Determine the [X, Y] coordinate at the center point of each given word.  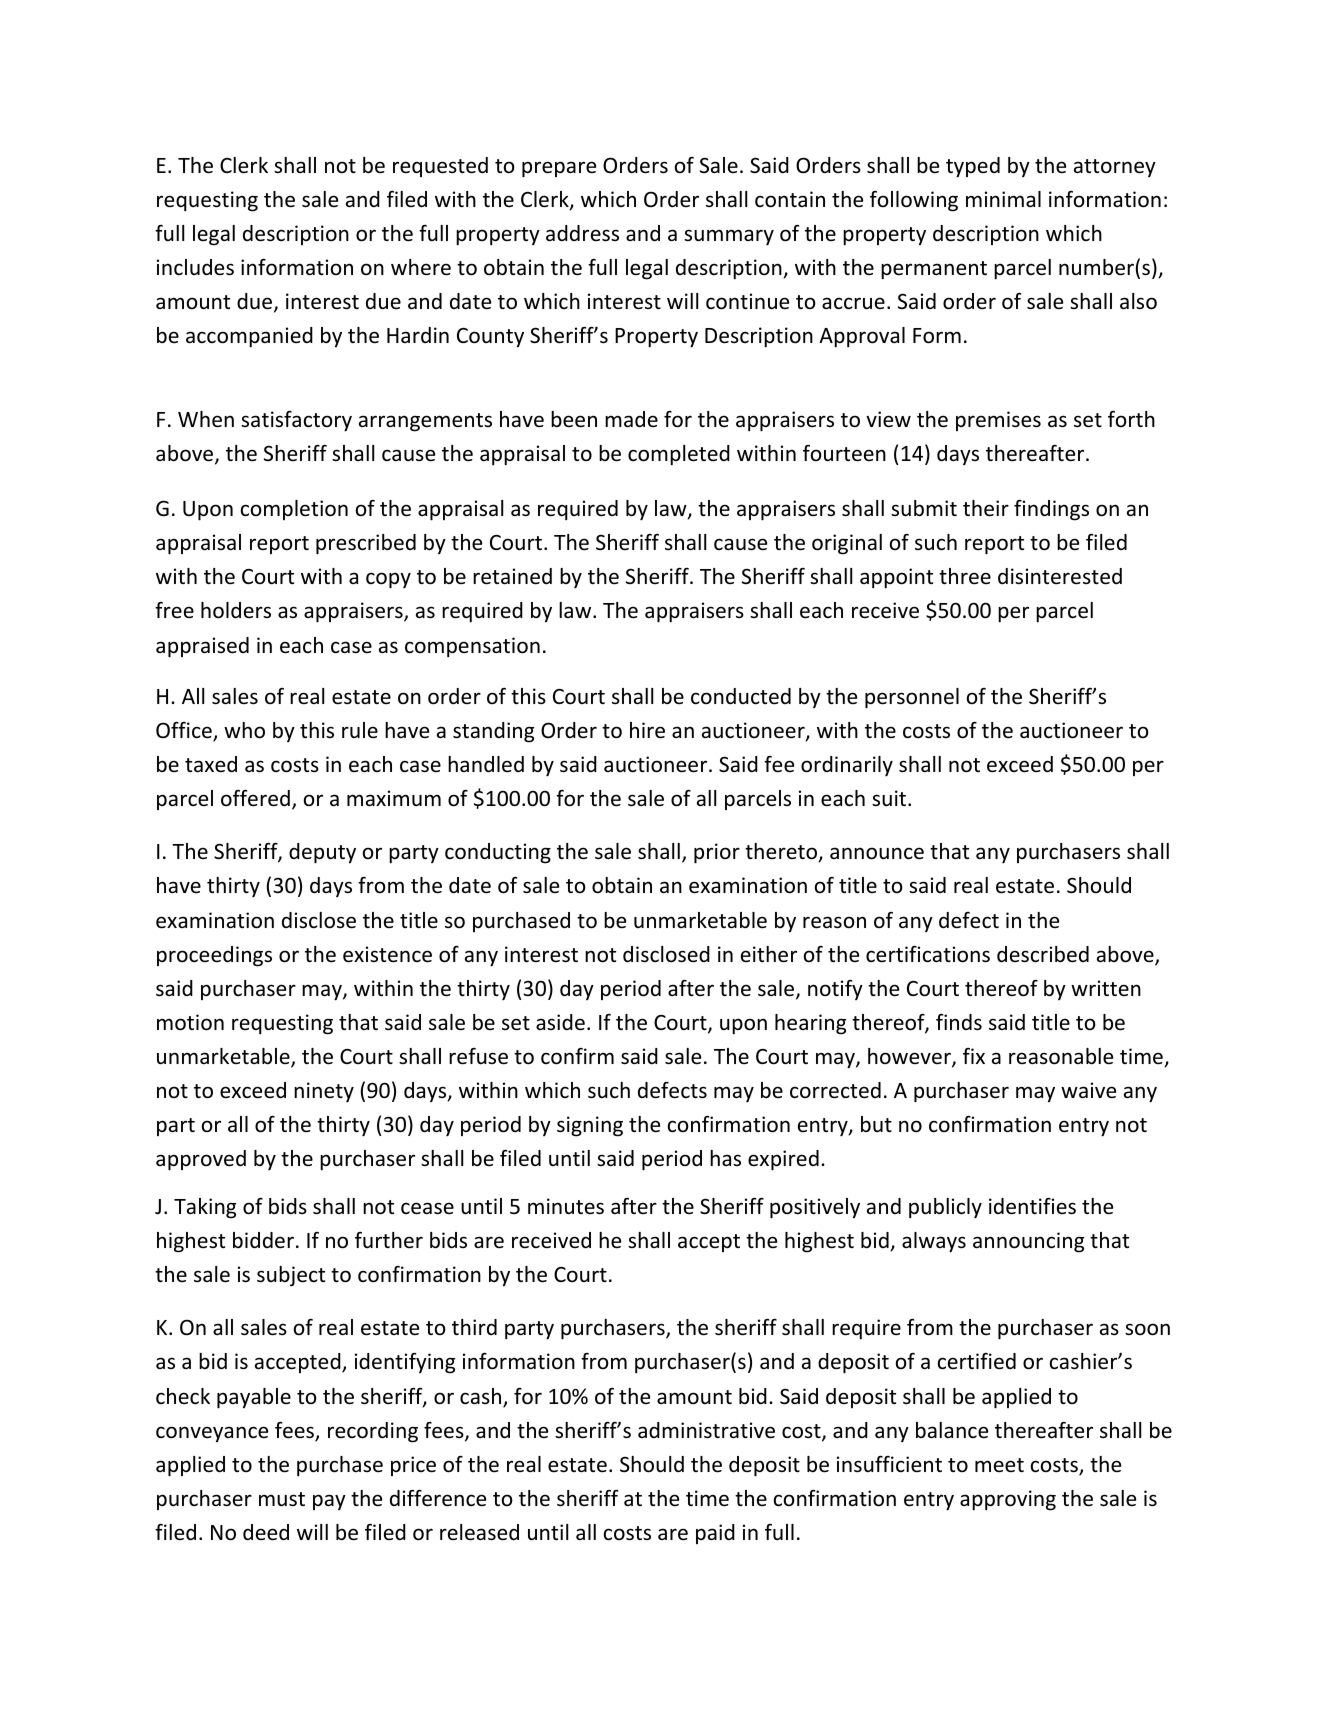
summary [729, 237]
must [282, 1499]
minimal [1003, 199]
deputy [322, 853]
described [1043, 954]
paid [715, 1534]
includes [195, 267]
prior [717, 853]
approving [1008, 1500]
